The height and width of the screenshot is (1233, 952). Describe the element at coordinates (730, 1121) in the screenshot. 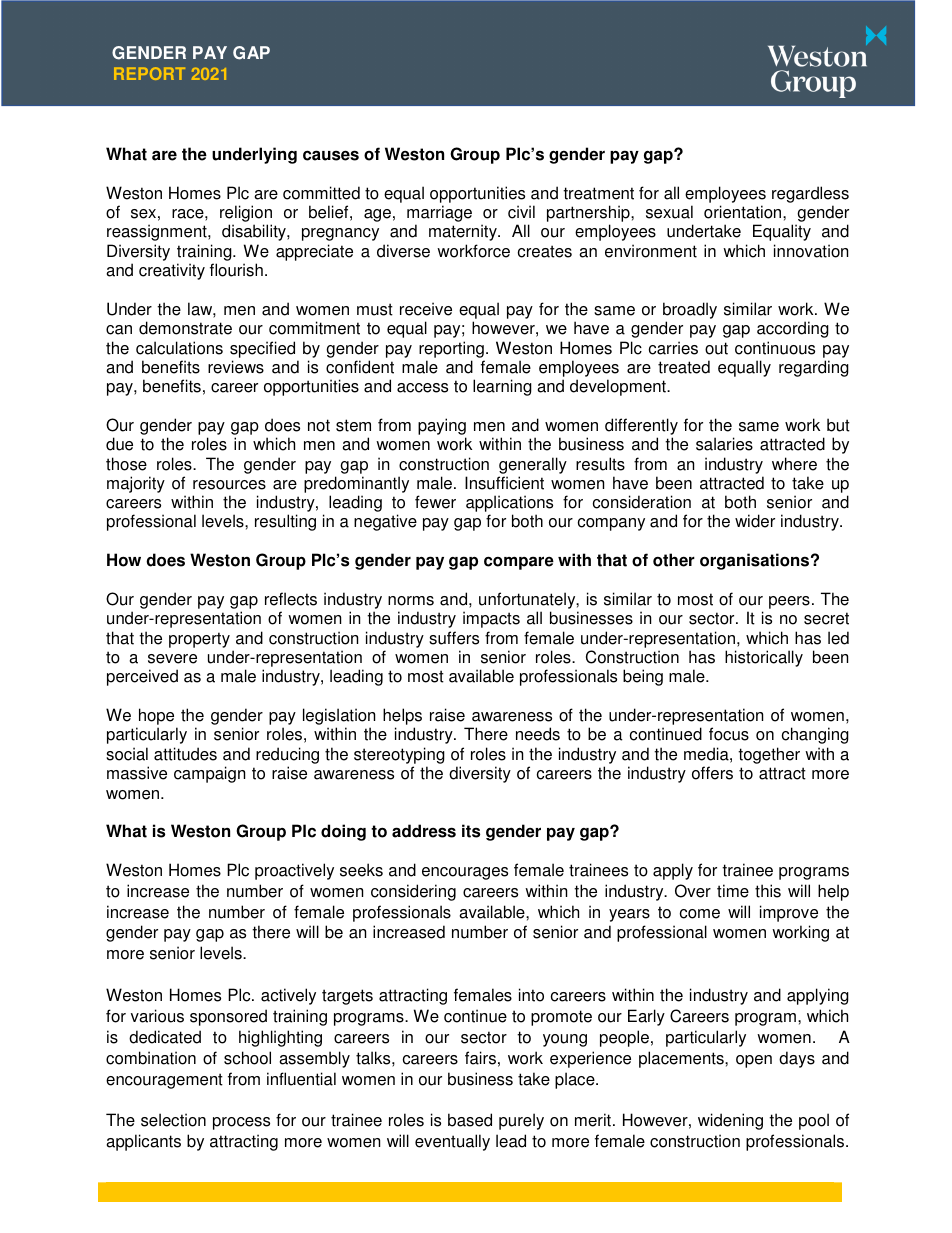

I see `widening` at that location.
